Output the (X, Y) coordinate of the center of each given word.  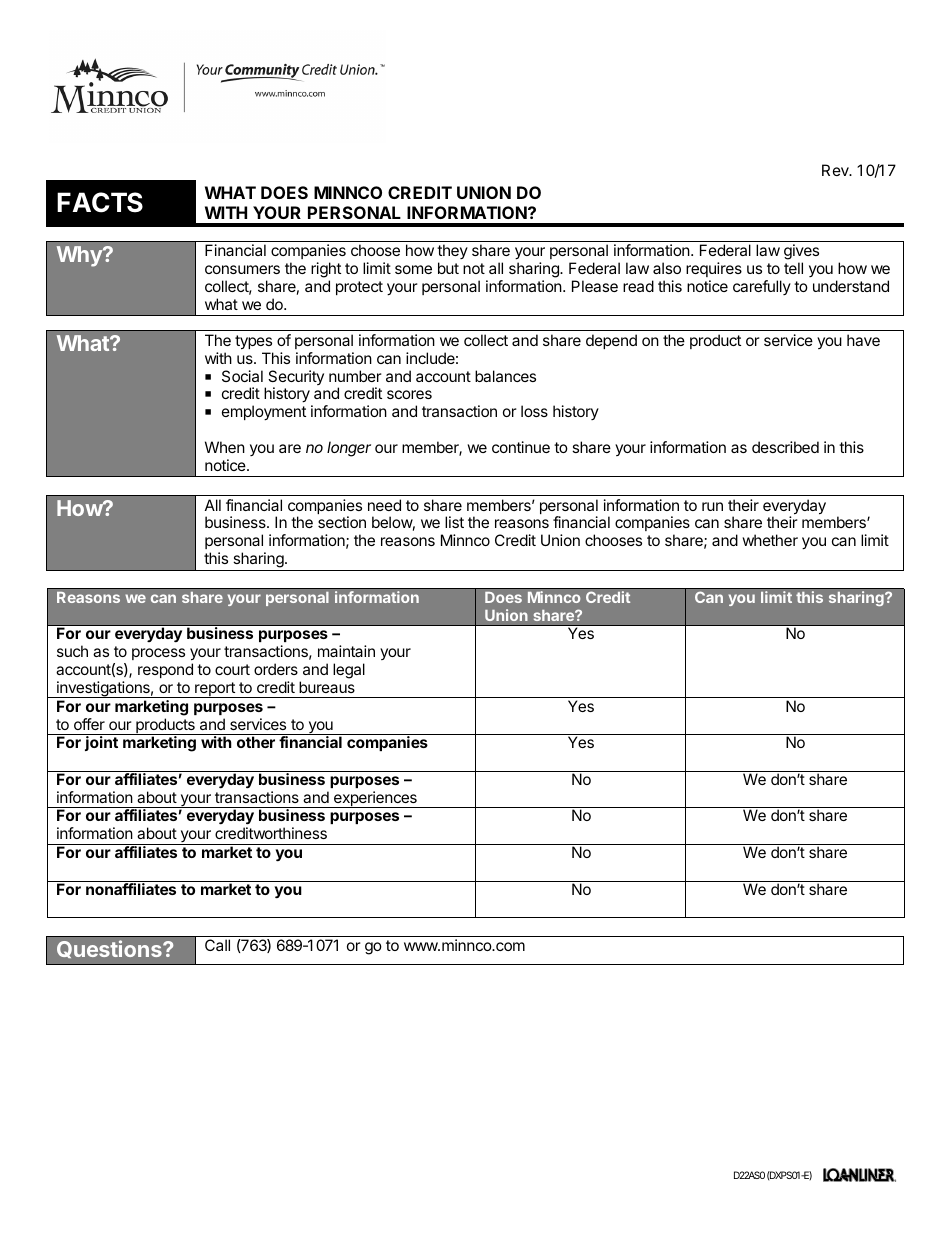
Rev (836, 170)
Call (217, 945)
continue (521, 447)
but (448, 268)
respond (165, 670)
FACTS (100, 202)
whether (770, 540)
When (225, 447)
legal (349, 671)
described (785, 447)
